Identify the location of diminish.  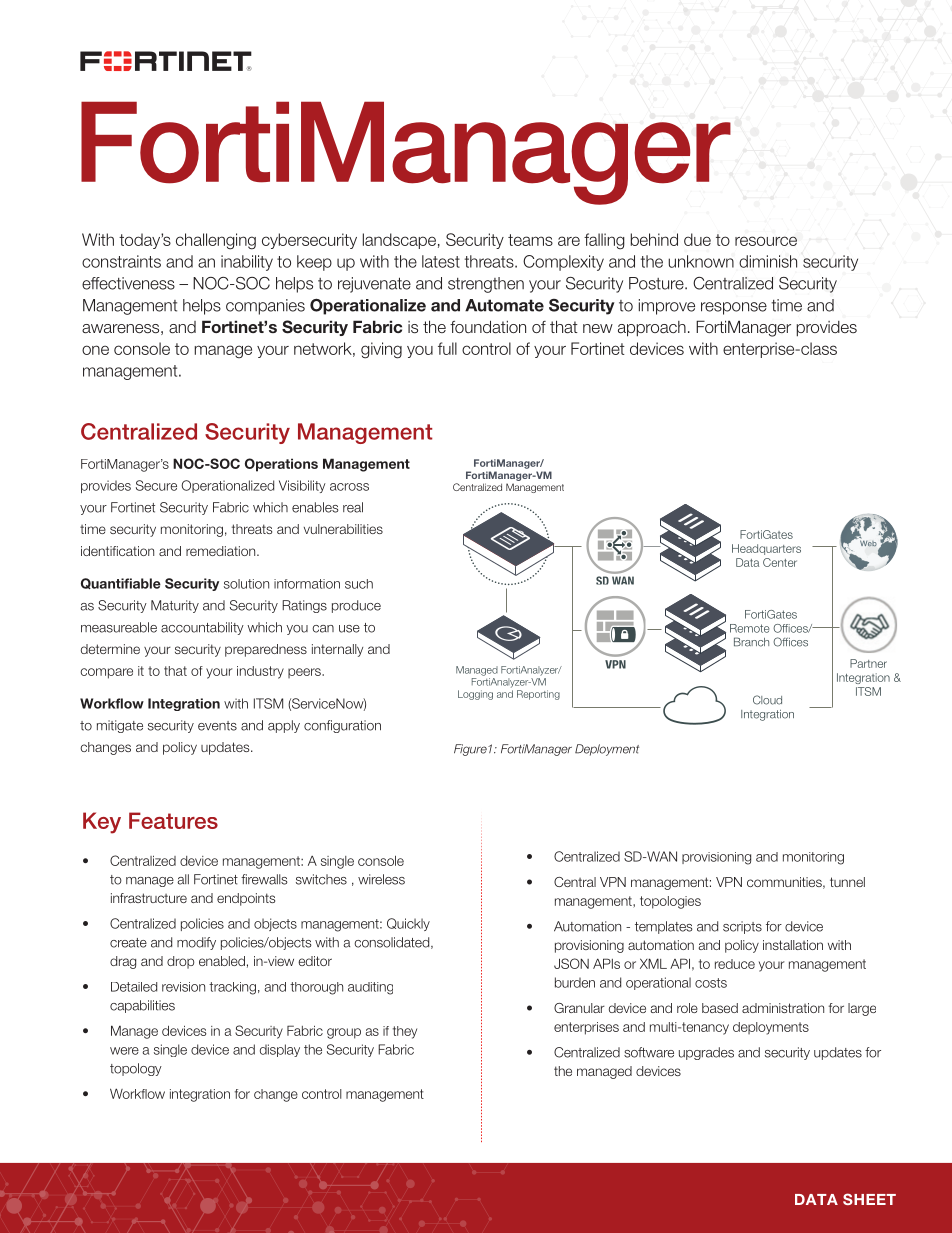
(768, 261).
